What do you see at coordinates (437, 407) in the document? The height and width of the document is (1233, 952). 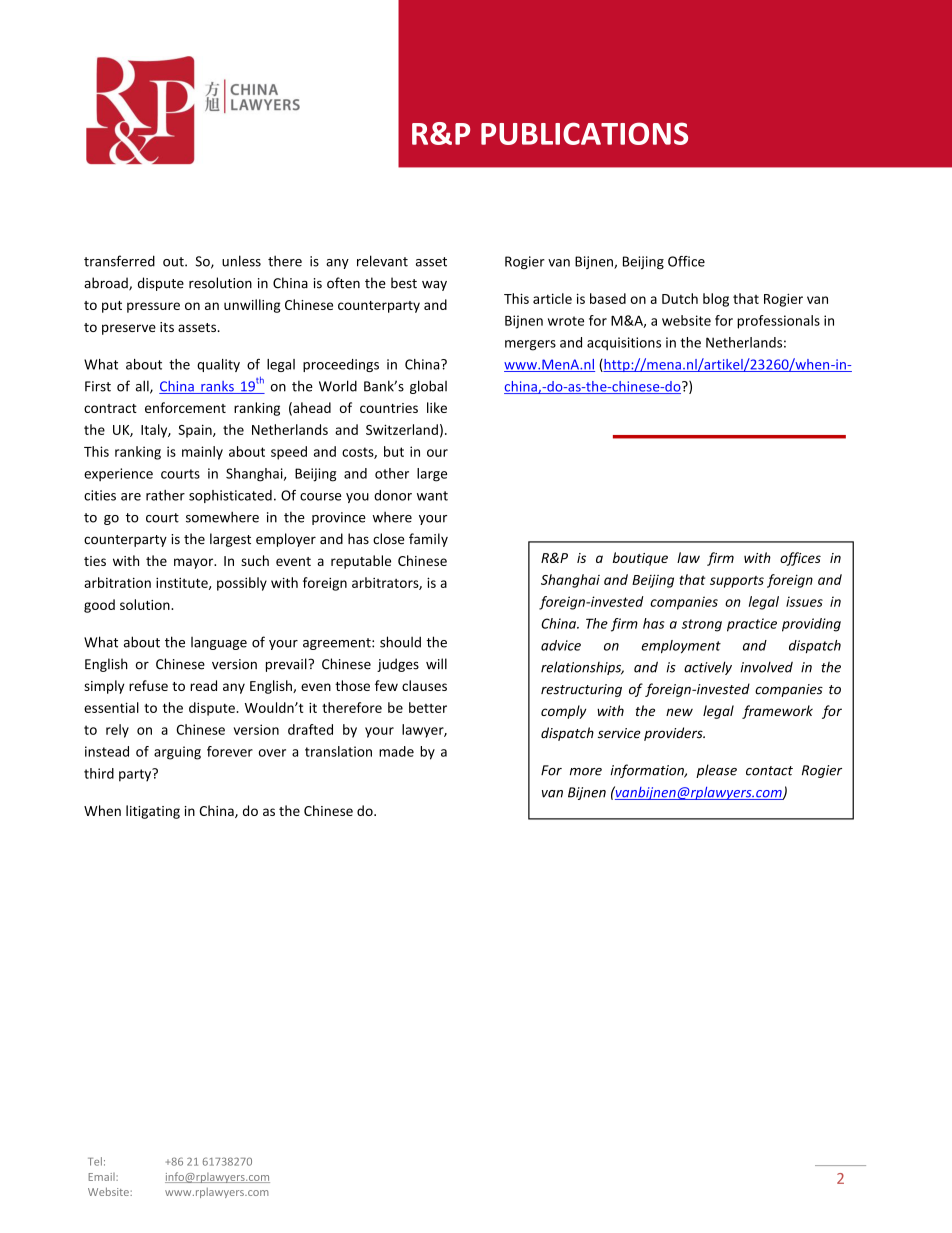 I see `like` at bounding box center [437, 407].
